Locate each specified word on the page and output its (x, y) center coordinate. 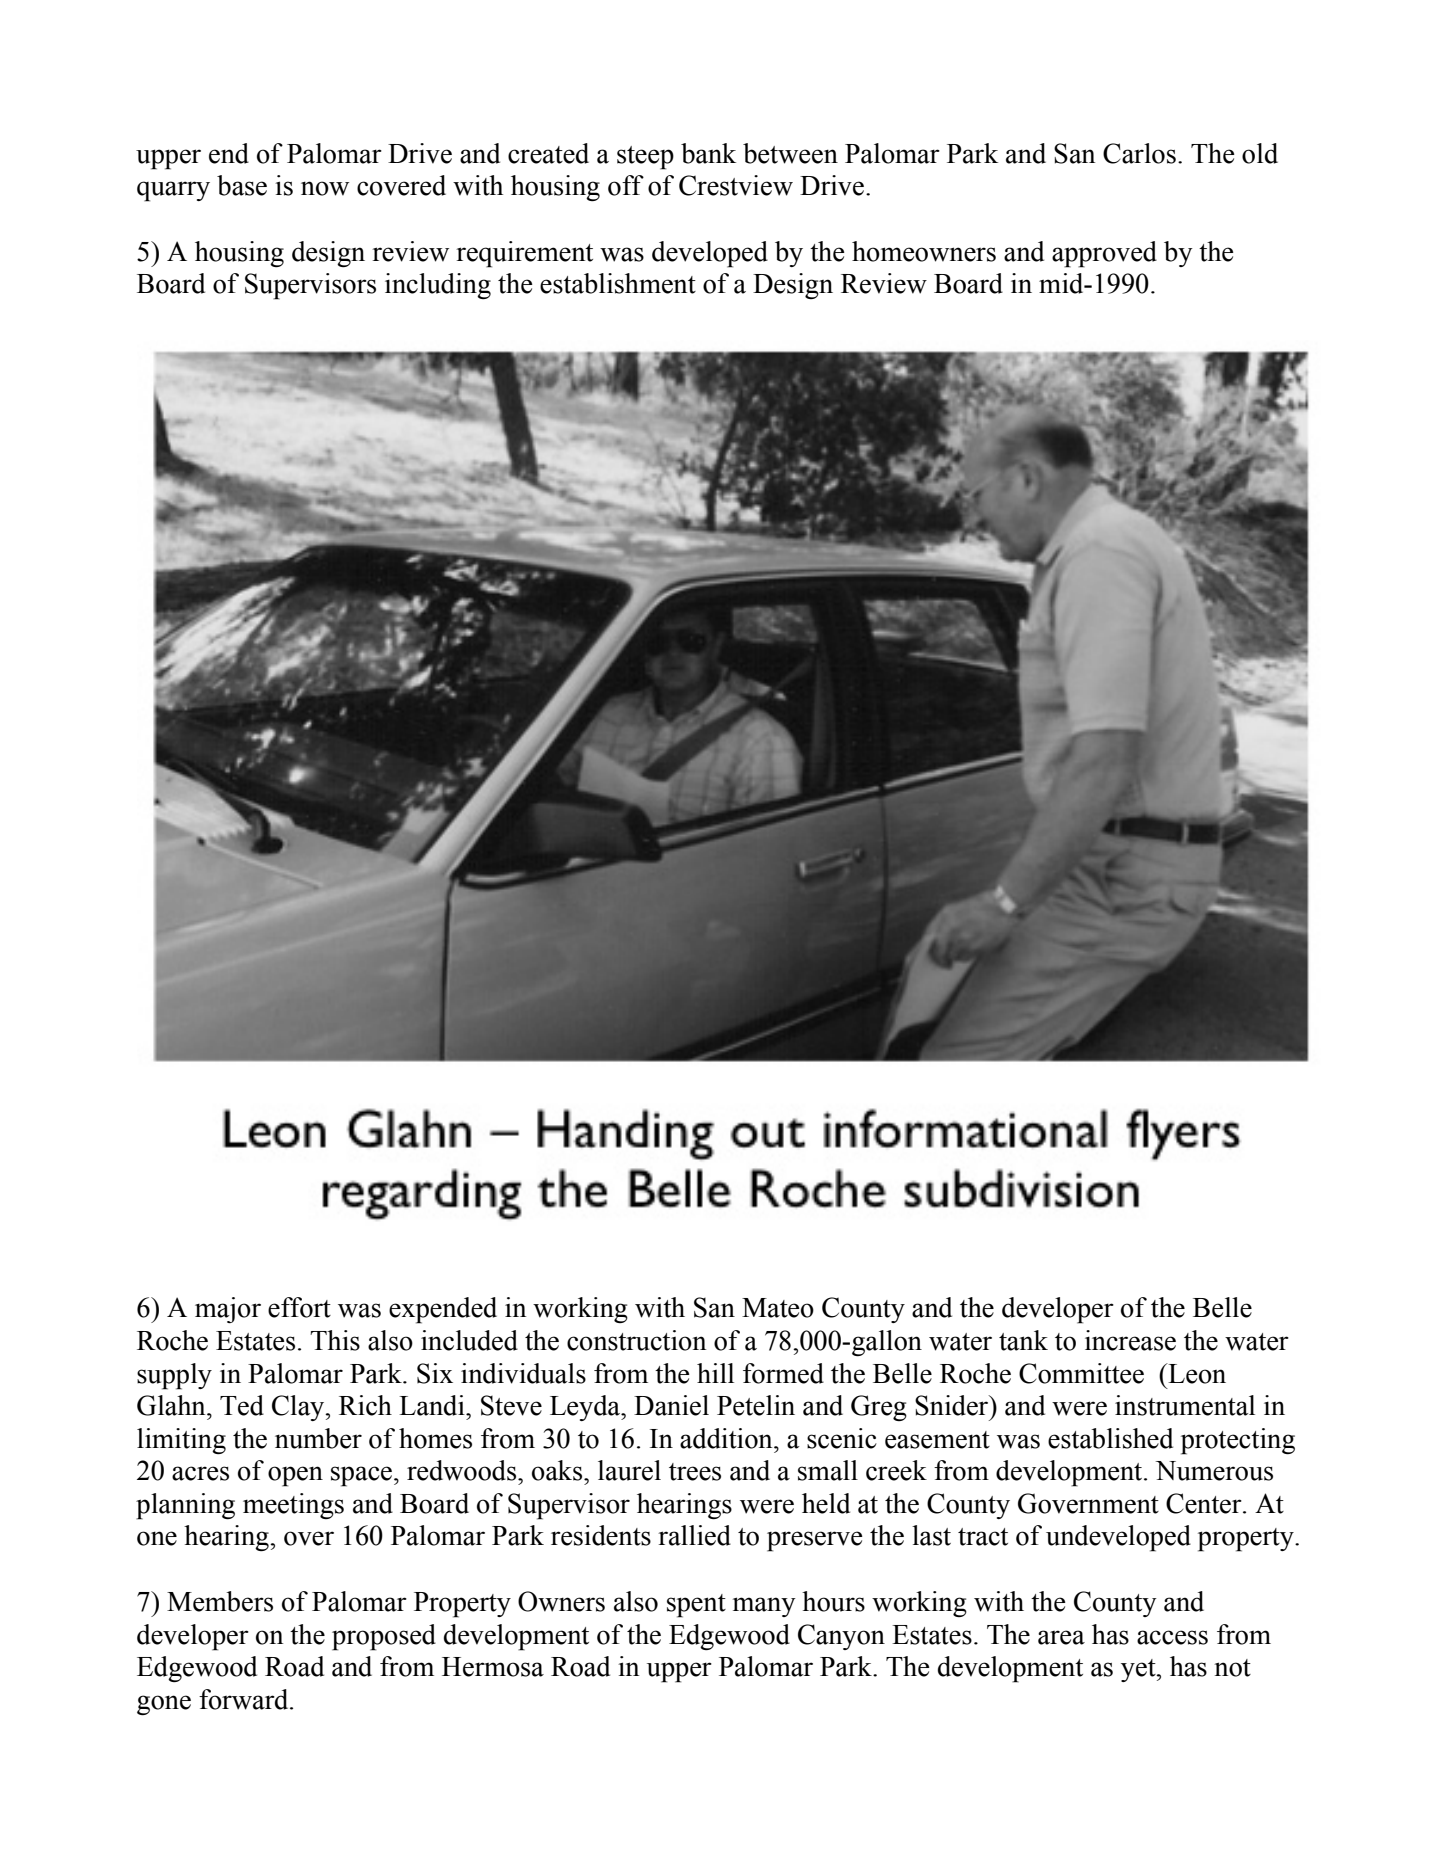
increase (1130, 1340)
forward (245, 1699)
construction (636, 1340)
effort (299, 1307)
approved (1104, 254)
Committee (1081, 1373)
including (438, 286)
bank (708, 153)
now (325, 188)
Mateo (778, 1308)
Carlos (1139, 153)
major (228, 1310)
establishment (618, 283)
